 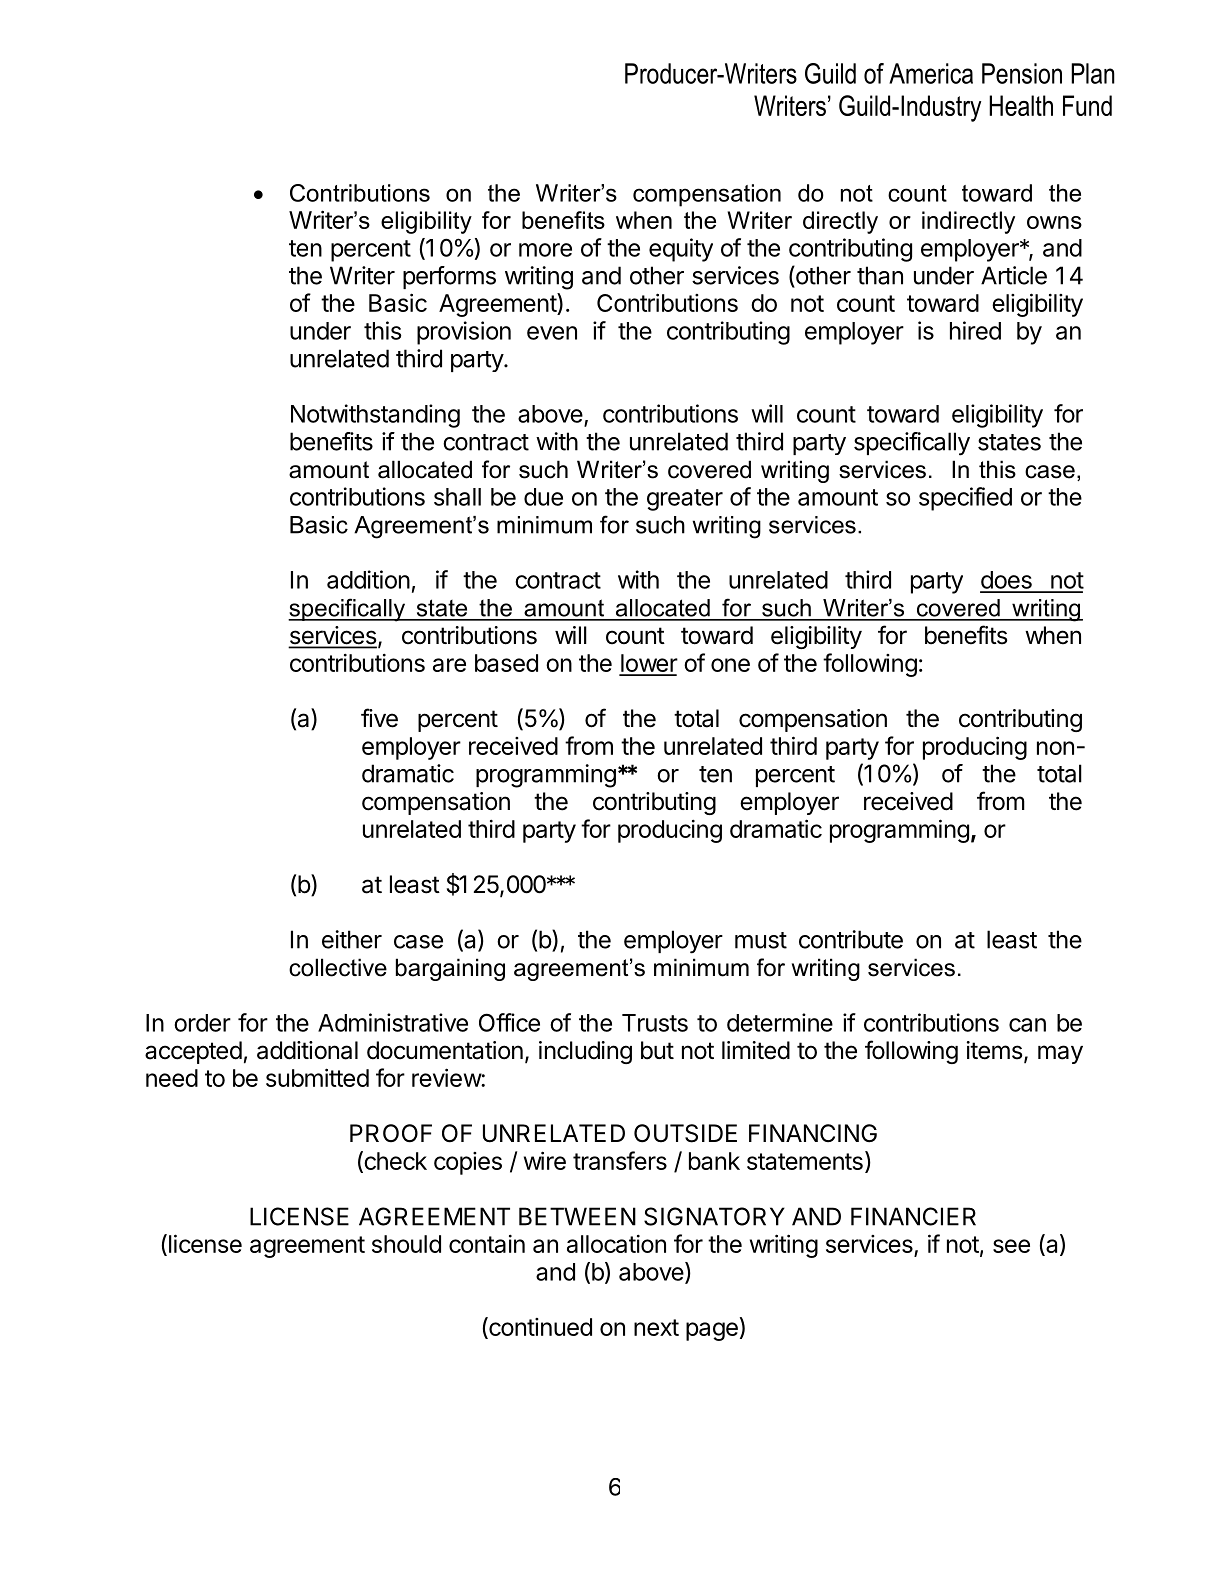 I want to click on five, so click(x=379, y=718).
